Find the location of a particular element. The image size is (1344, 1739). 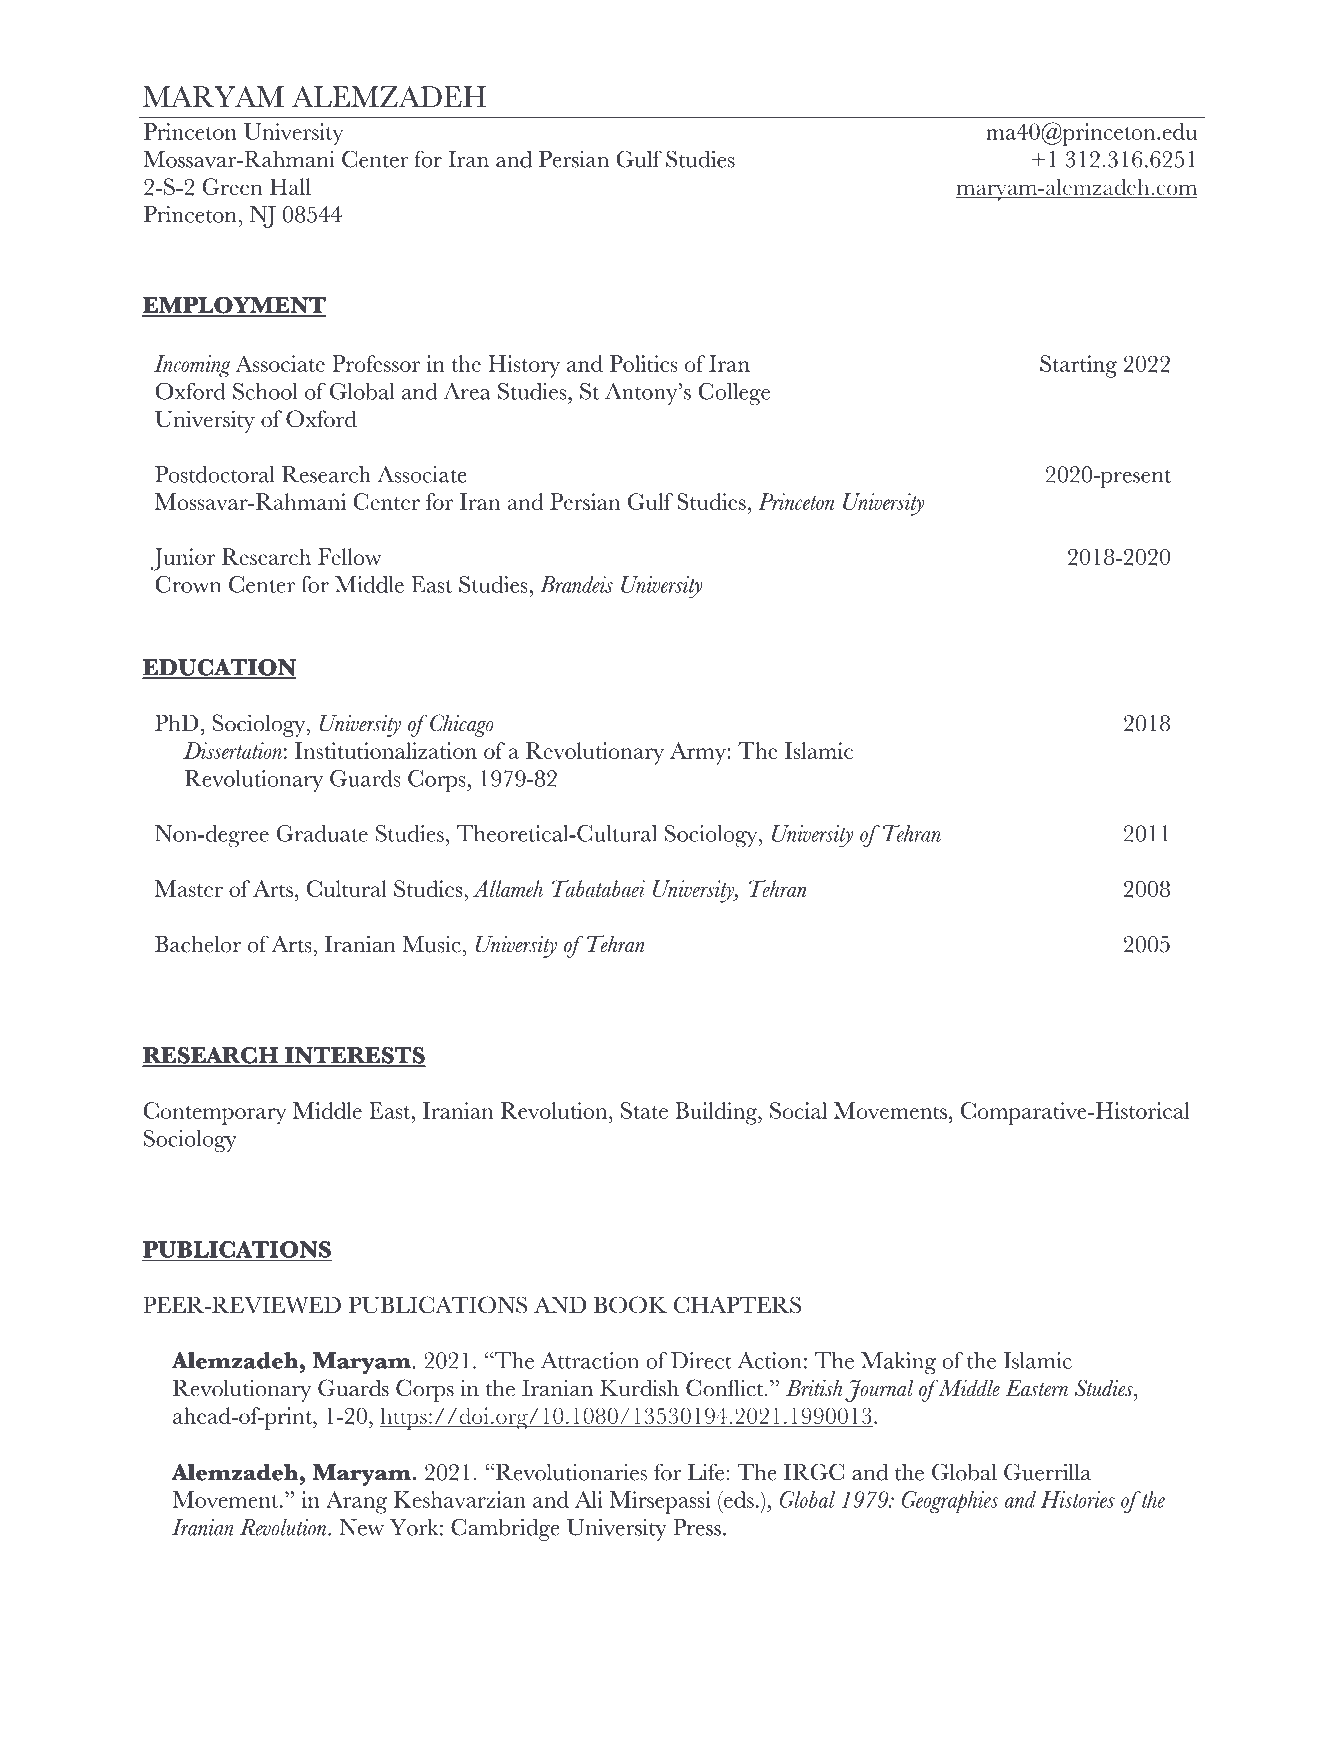

Hall is located at coordinates (290, 186).
